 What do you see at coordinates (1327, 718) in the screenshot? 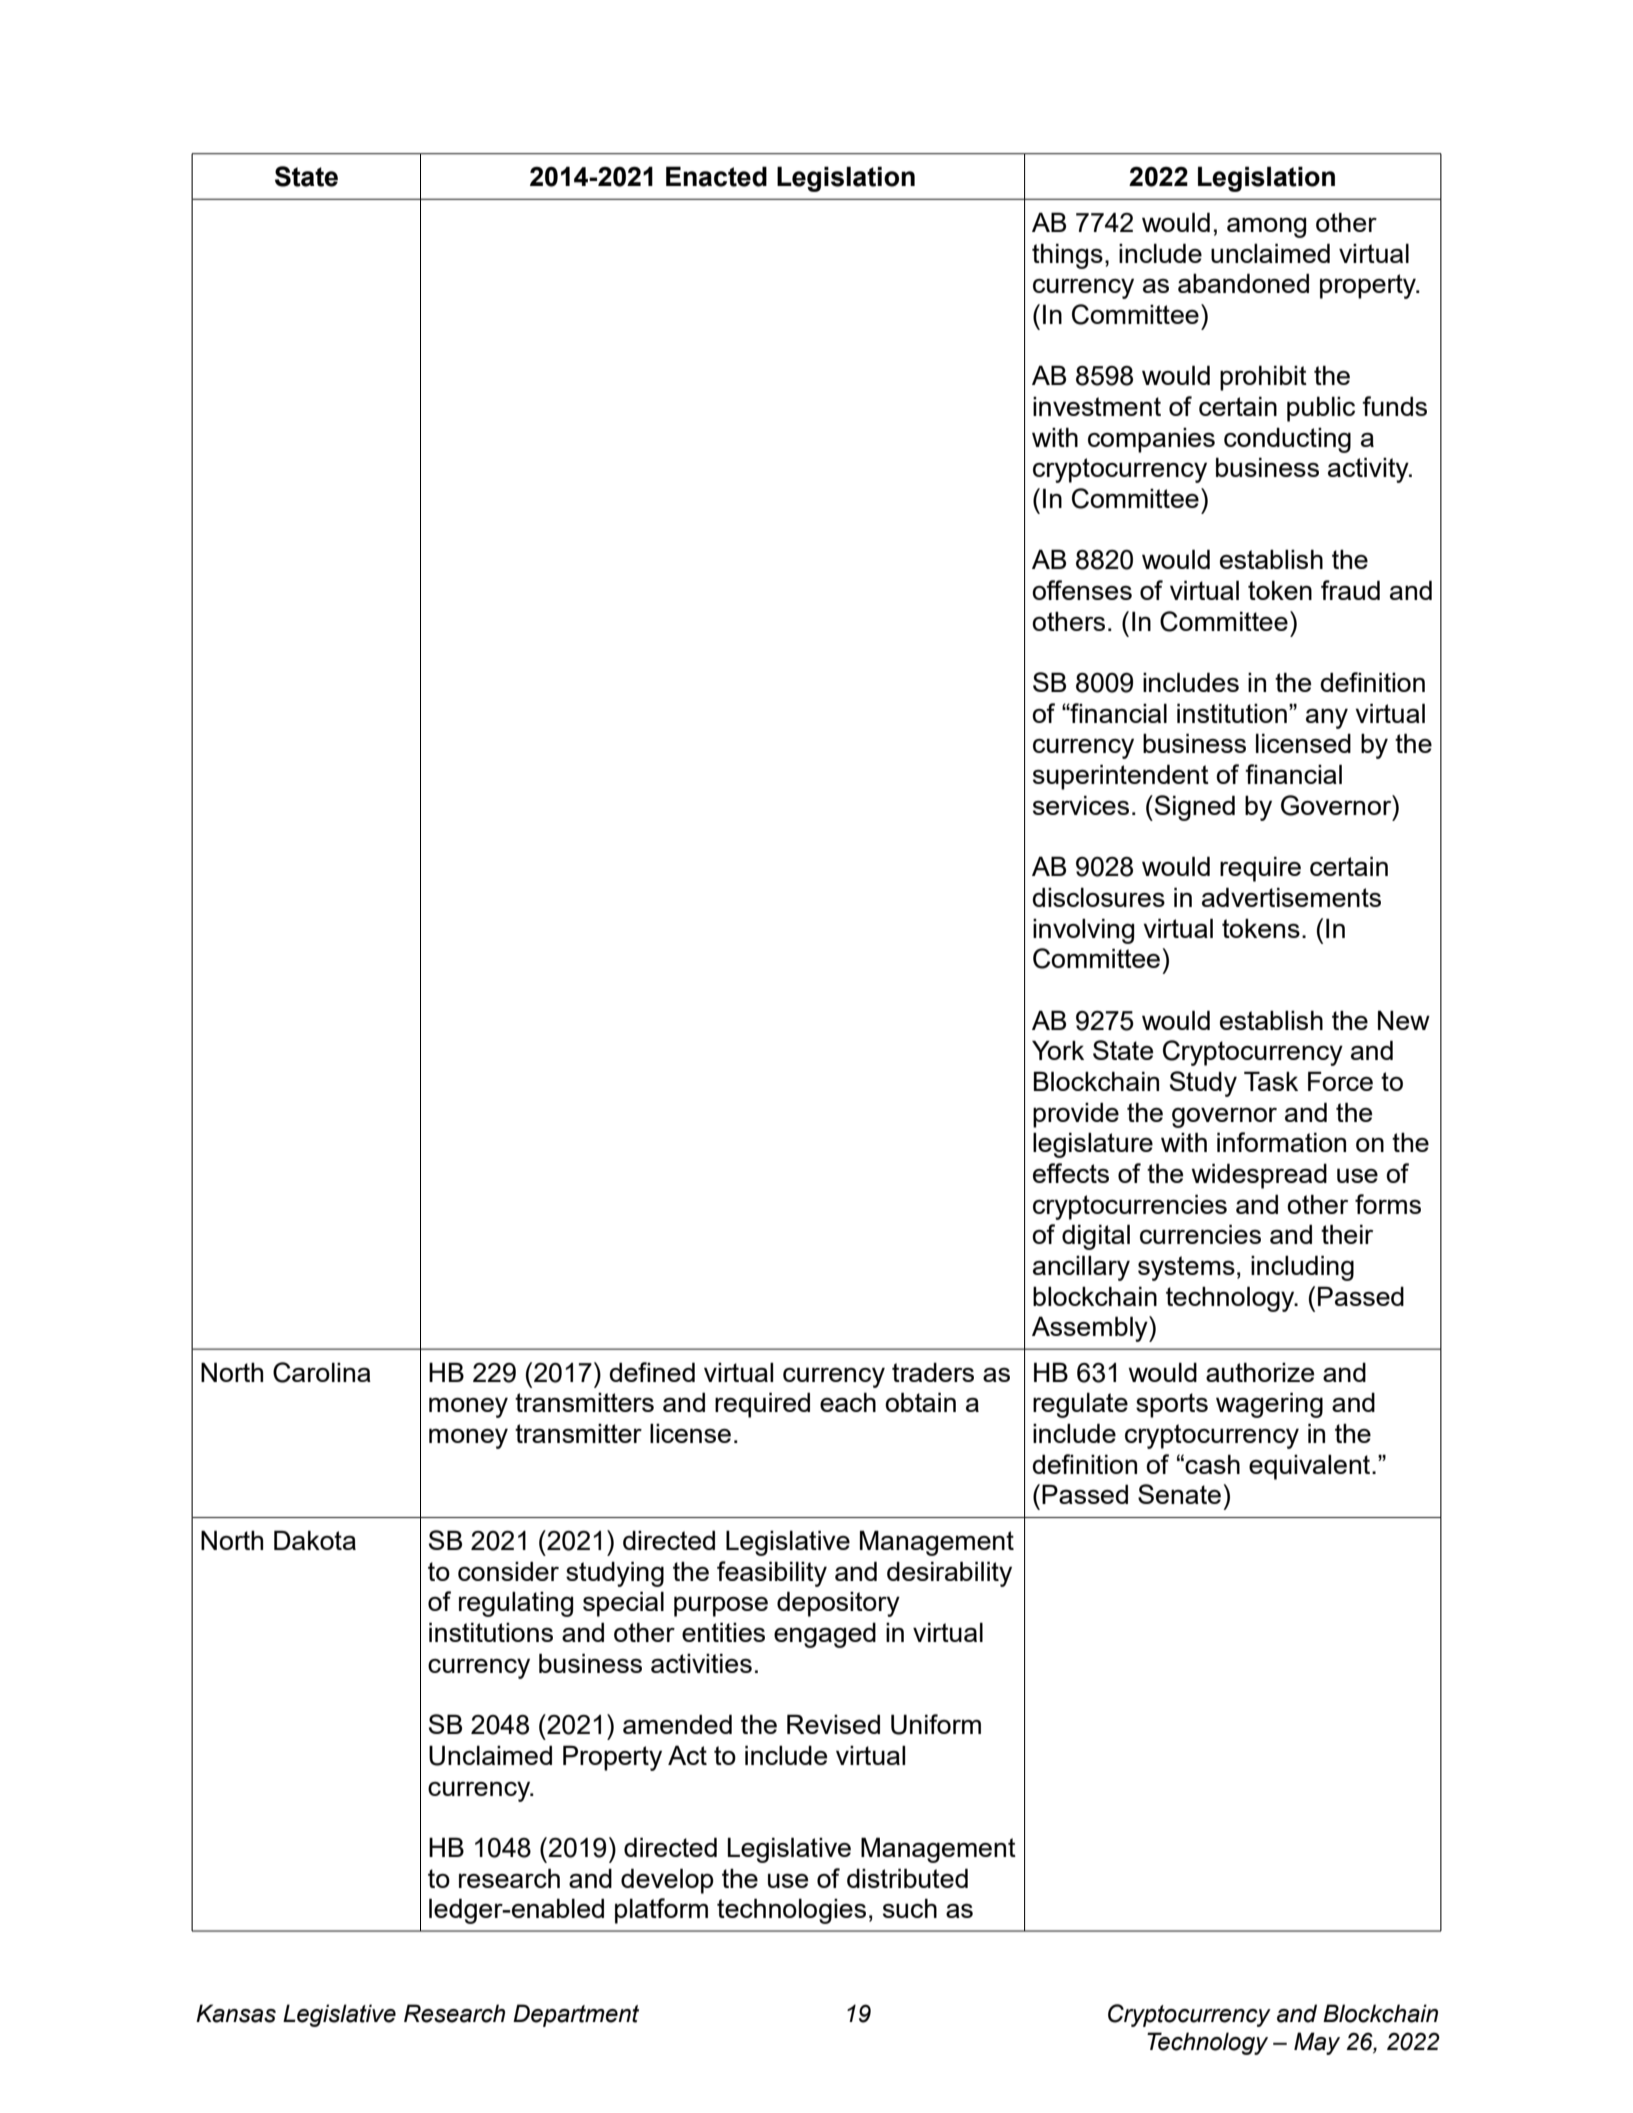
I see `any` at bounding box center [1327, 718].
